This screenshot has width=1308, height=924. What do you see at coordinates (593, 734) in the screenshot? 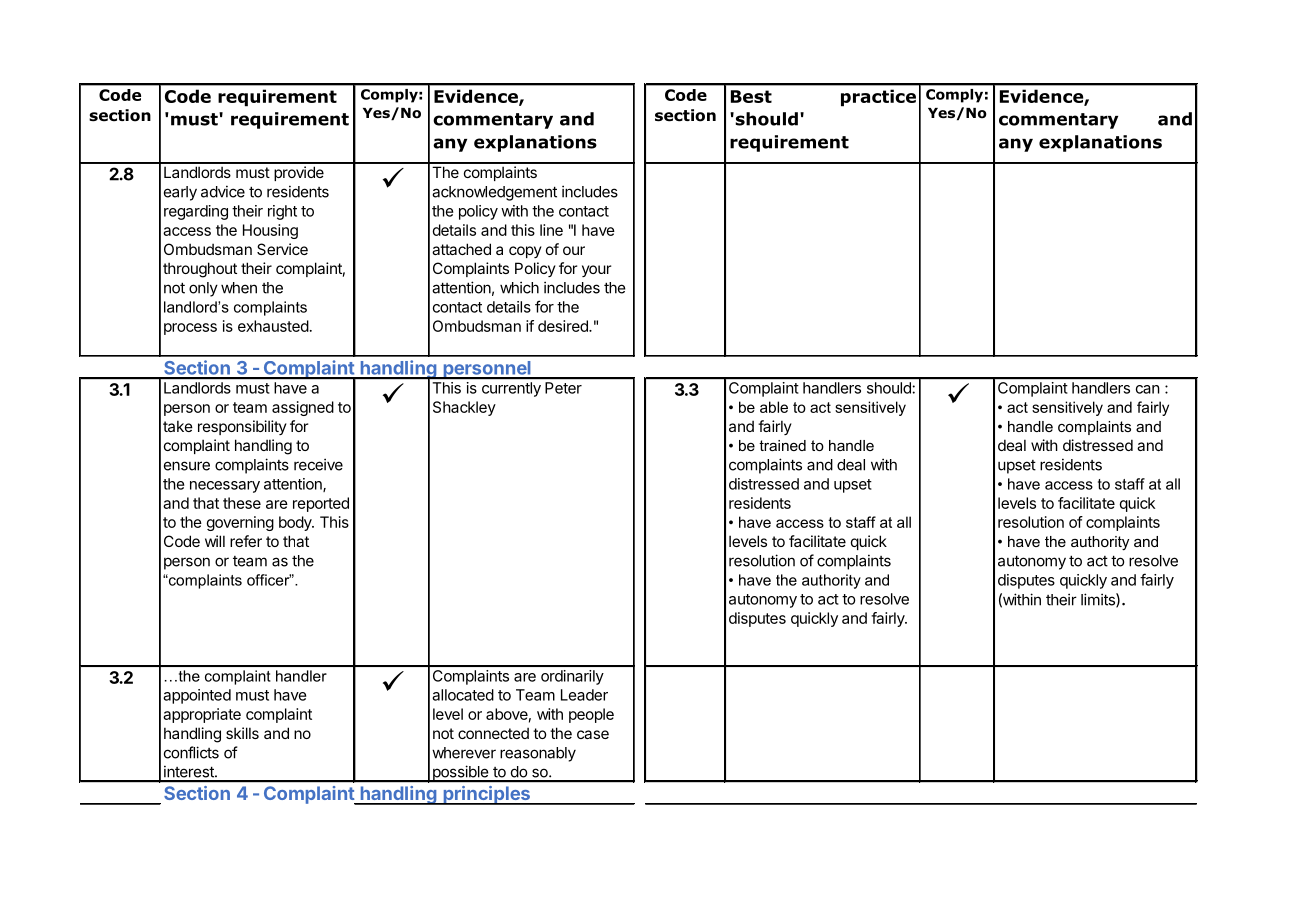
I see `case` at bounding box center [593, 734].
